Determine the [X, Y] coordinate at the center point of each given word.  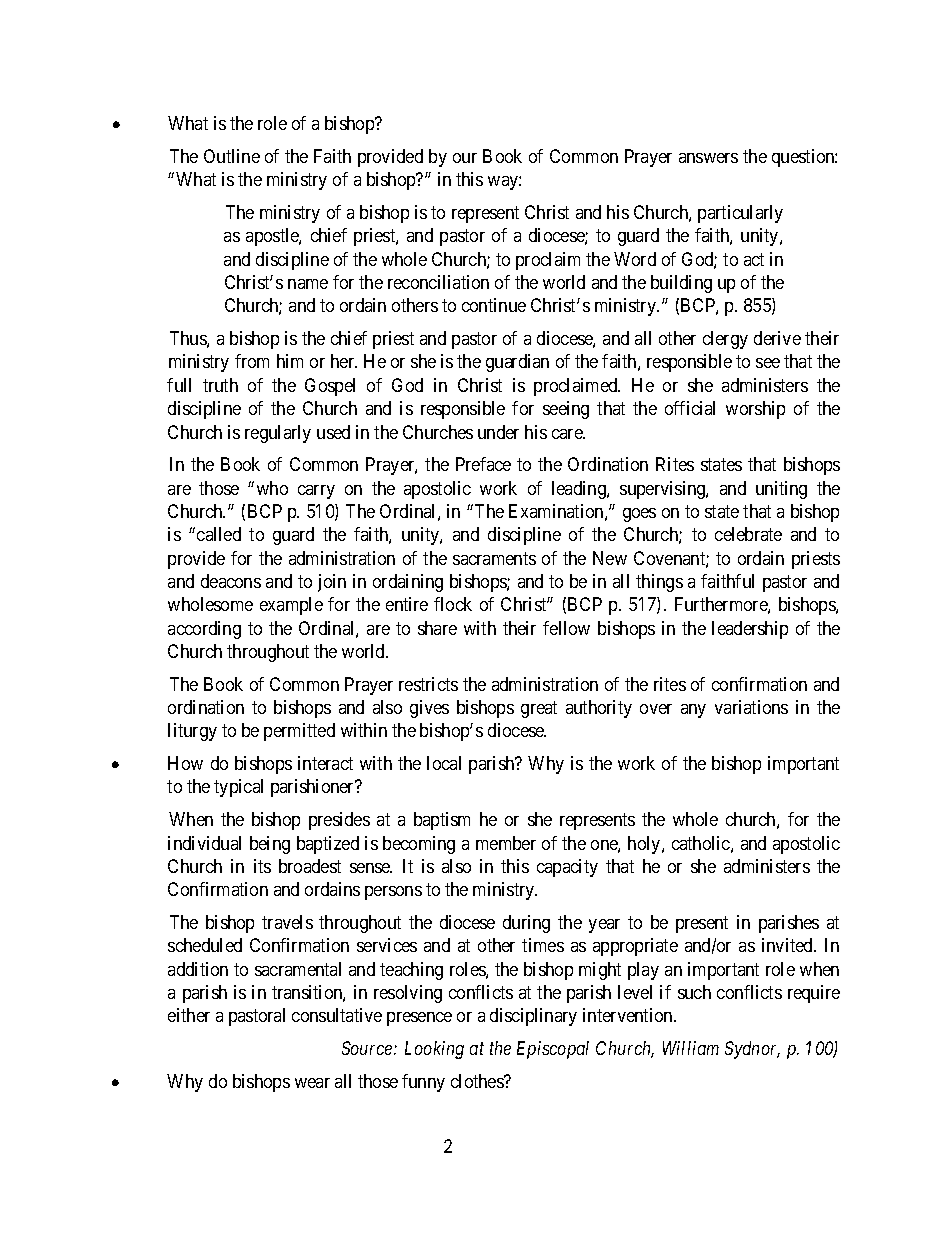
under [498, 432]
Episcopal [553, 1050]
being [270, 845]
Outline [232, 156]
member [506, 843]
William [691, 1048]
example [291, 606]
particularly [740, 214]
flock [453, 604]
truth [220, 385]
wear [312, 1083]
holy [645, 845]
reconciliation [438, 282]
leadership [750, 630]
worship [755, 410]
